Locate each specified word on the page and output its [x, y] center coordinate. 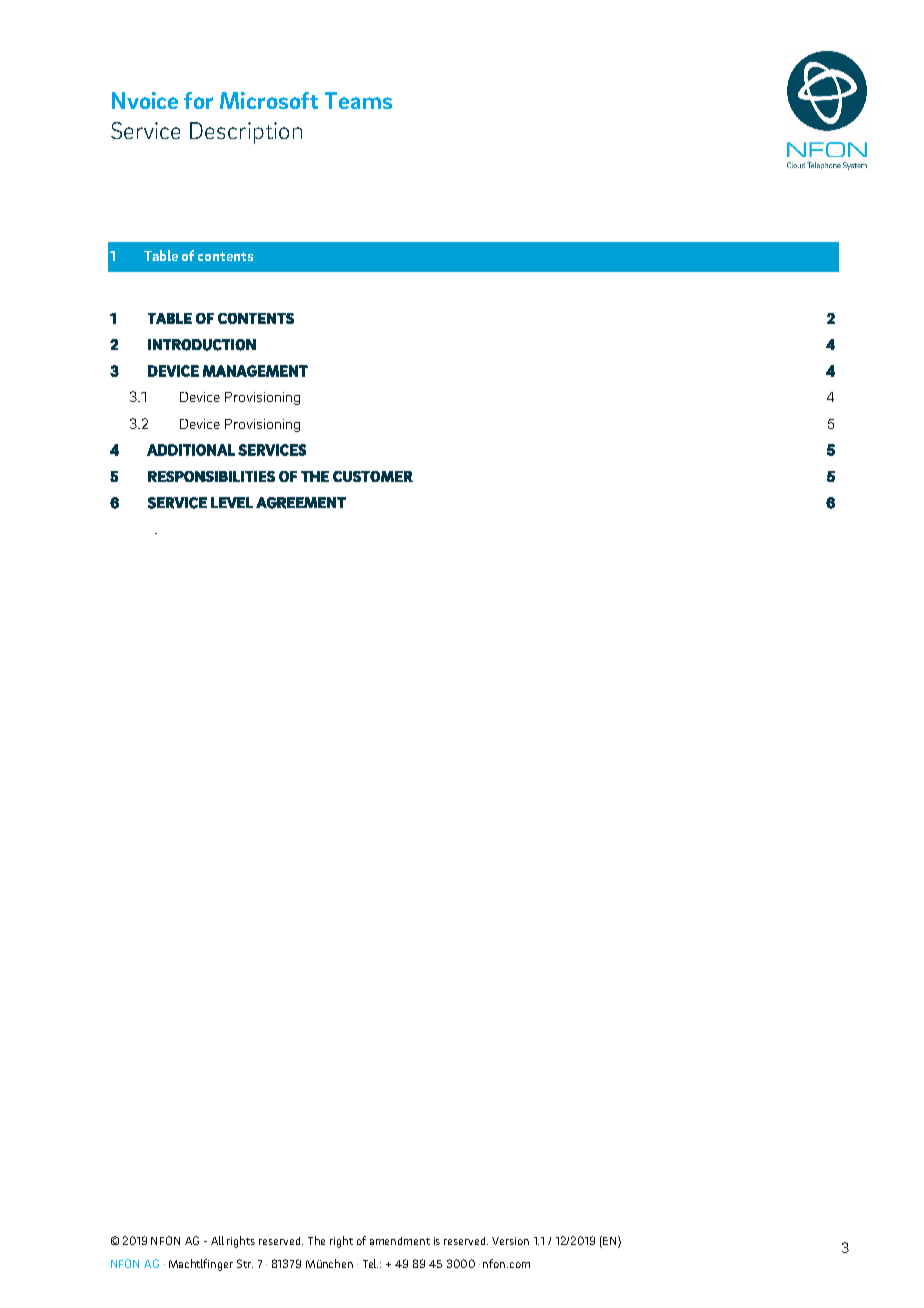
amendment [400, 1241]
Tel [370, 1263]
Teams [358, 100]
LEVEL [232, 502]
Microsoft [269, 100]
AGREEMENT [301, 503]
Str [245, 1263]
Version [510, 1241]
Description [246, 133]
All [217, 1240]
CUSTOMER [373, 476]
